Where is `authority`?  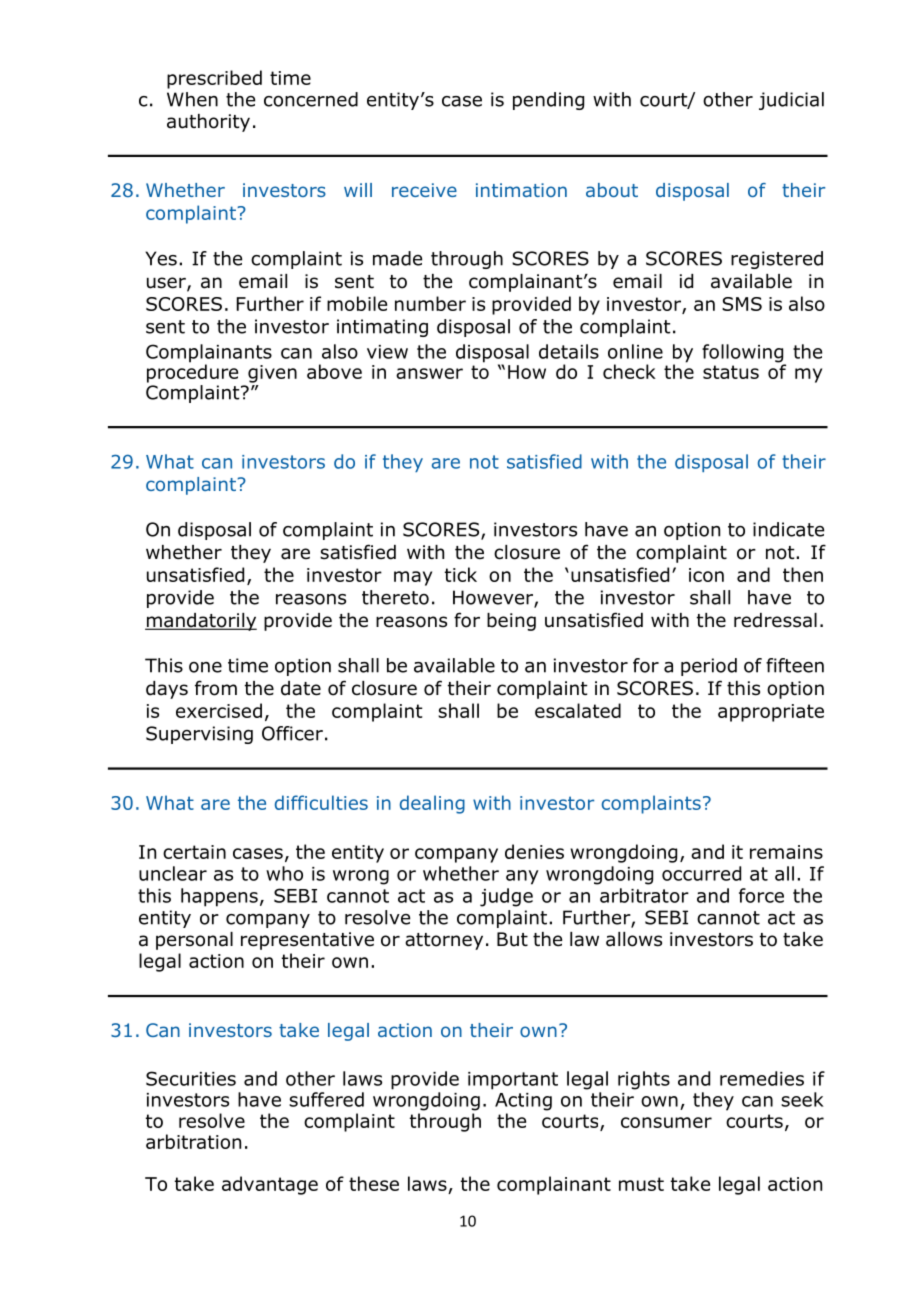
authority is located at coordinates (208, 123).
